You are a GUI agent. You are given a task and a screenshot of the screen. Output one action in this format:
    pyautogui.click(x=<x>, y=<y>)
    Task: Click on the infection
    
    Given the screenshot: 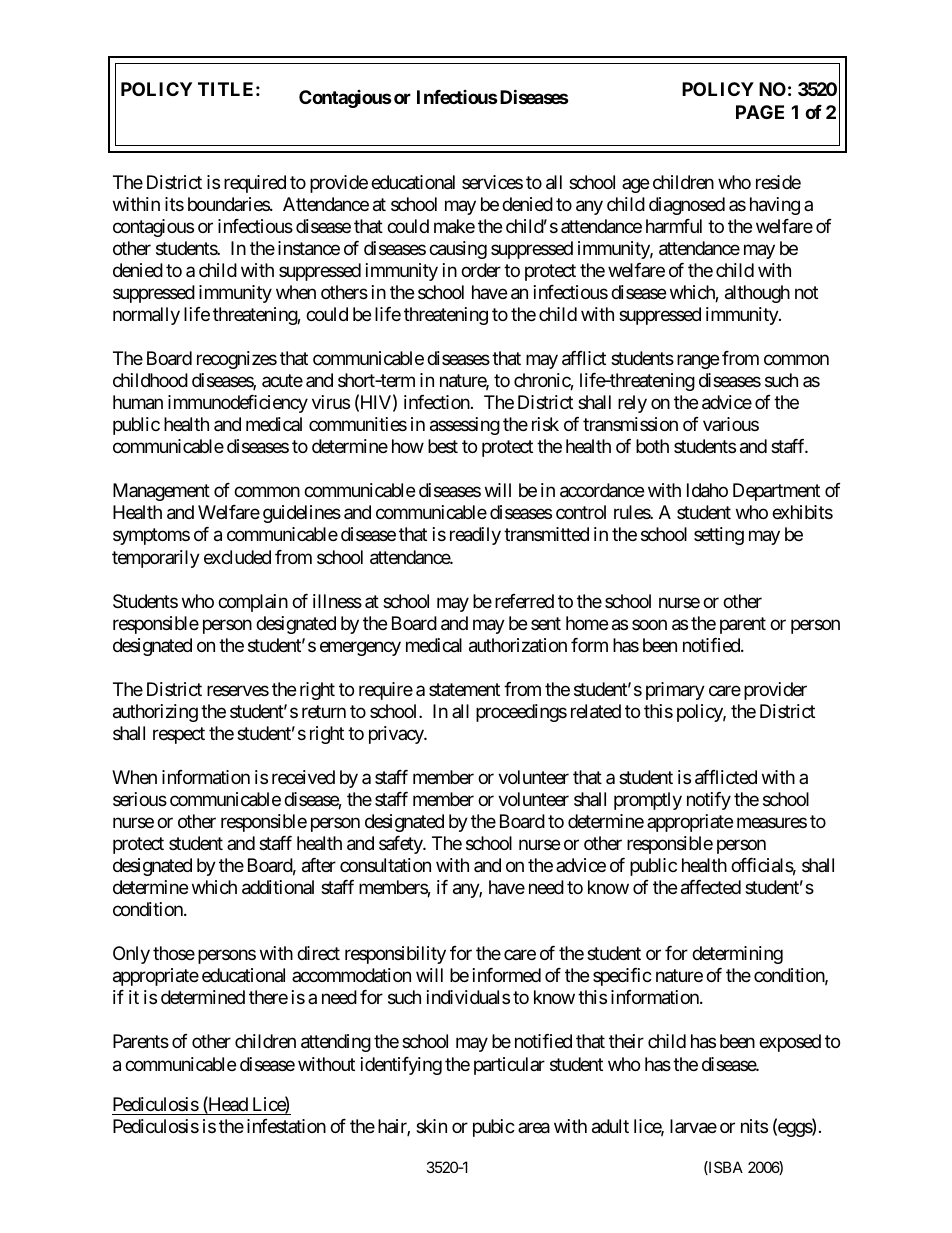 What is the action you would take?
    pyautogui.click(x=437, y=402)
